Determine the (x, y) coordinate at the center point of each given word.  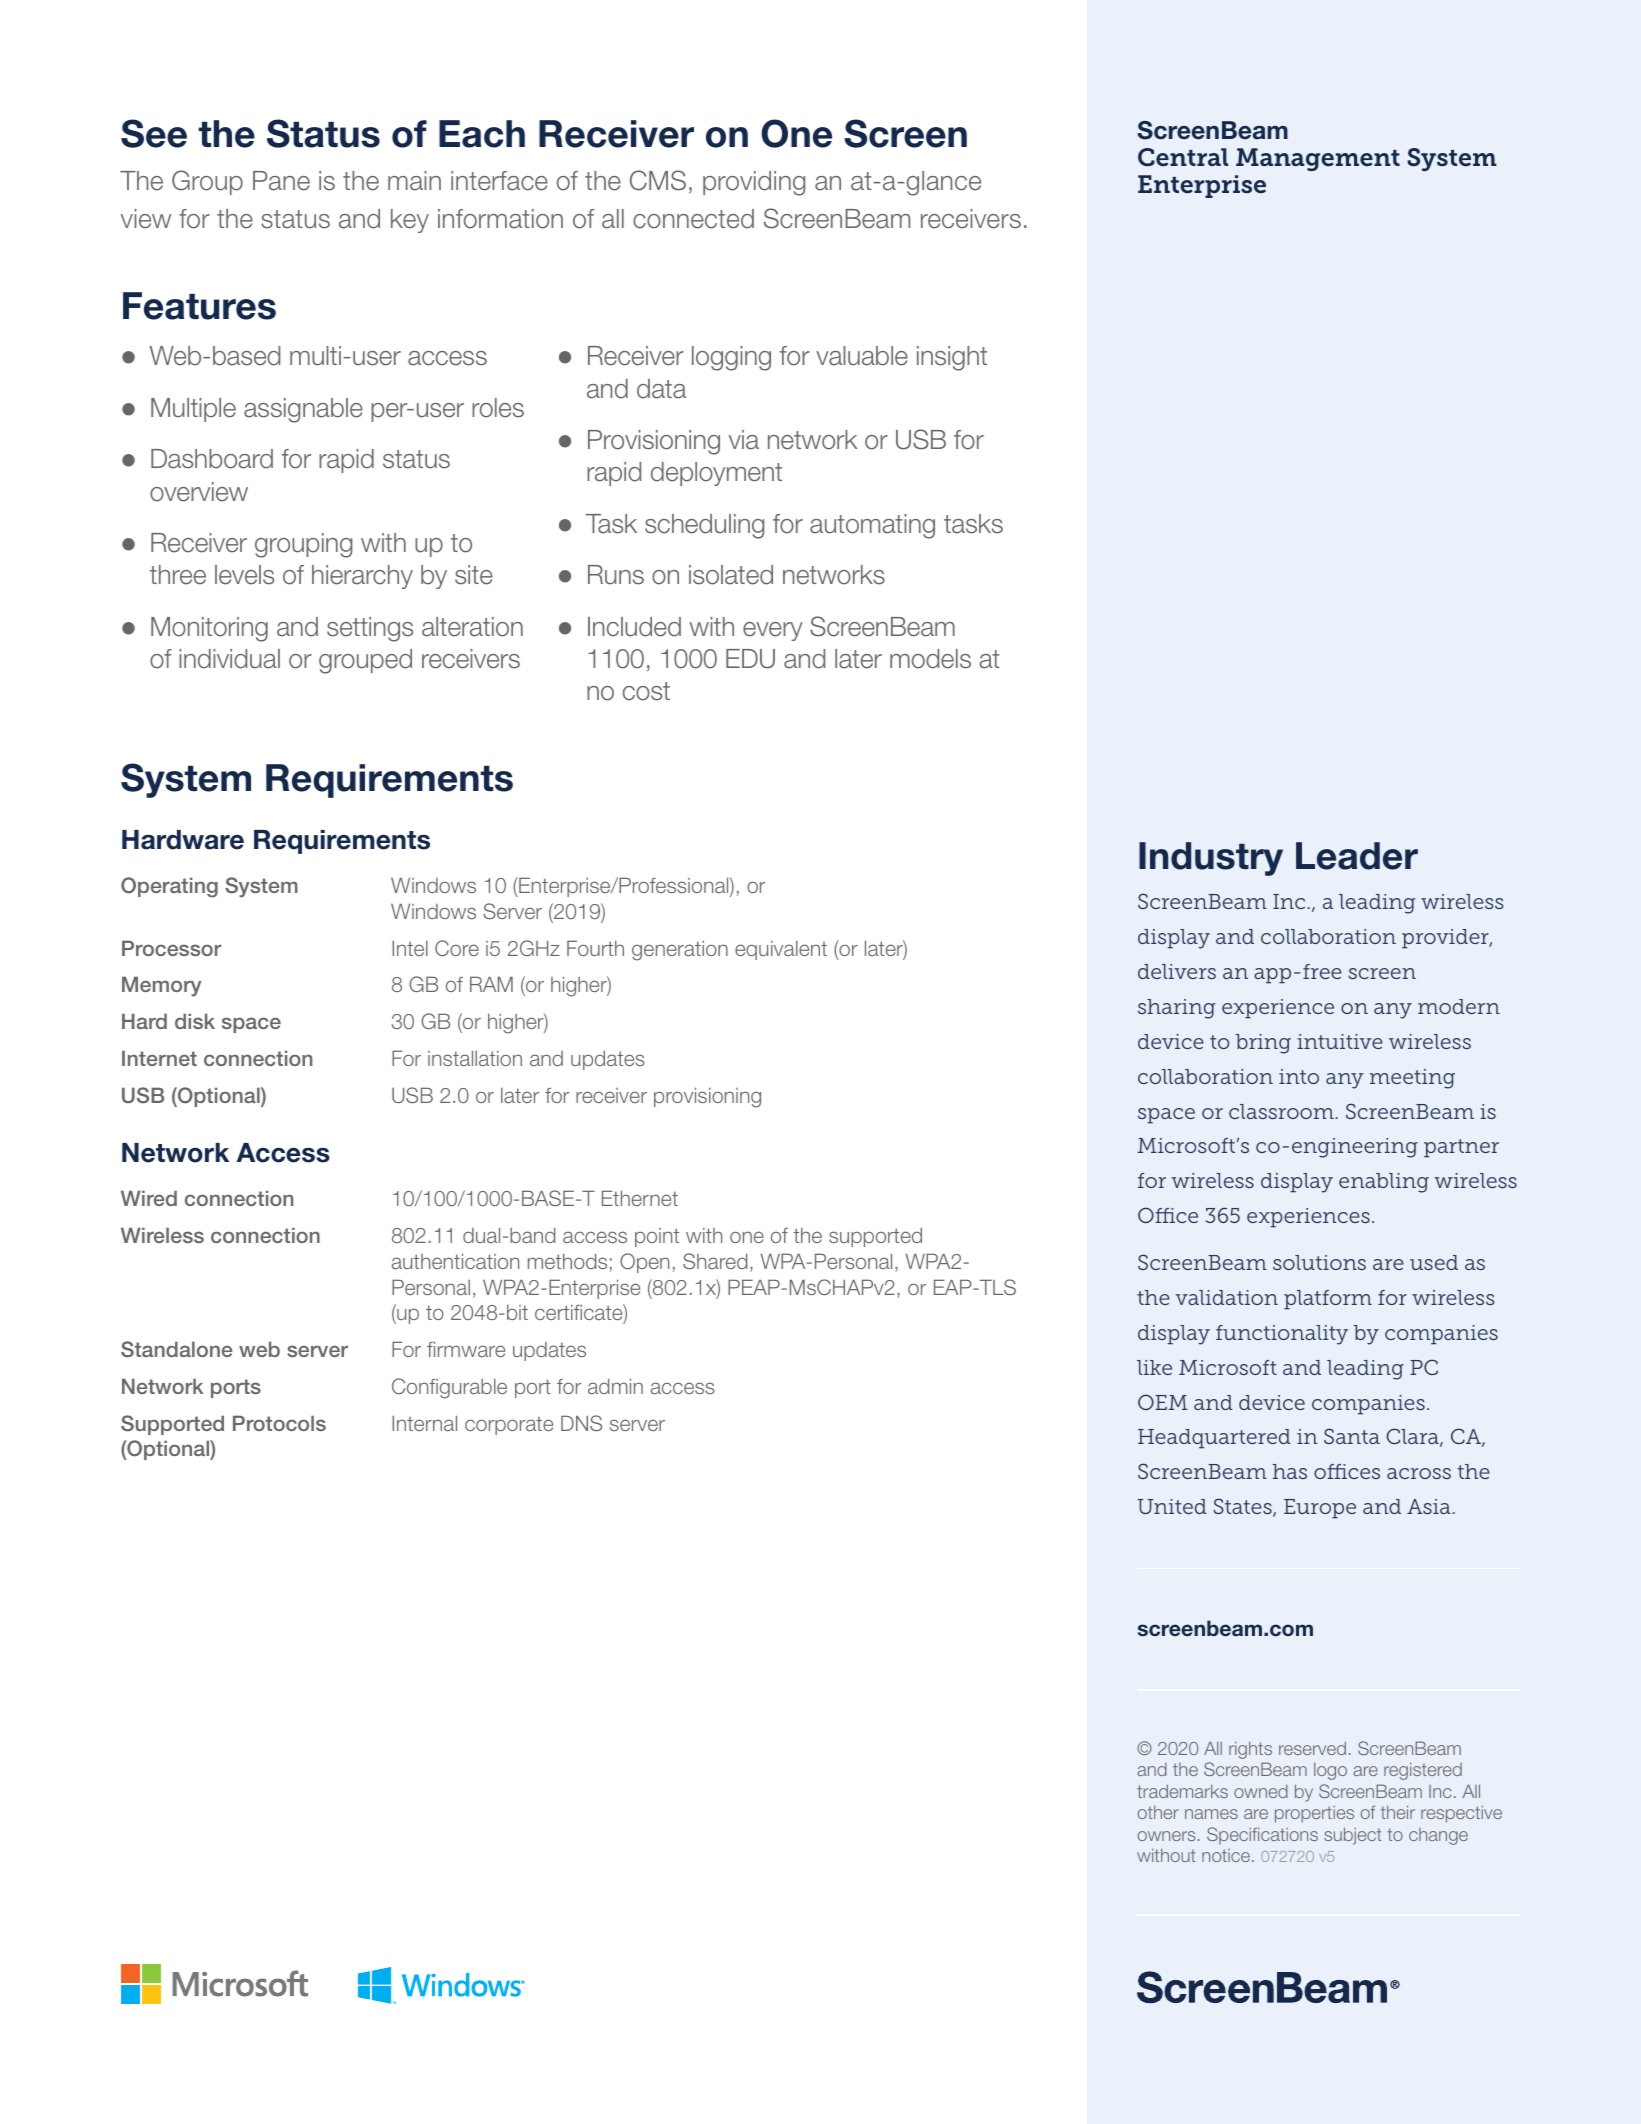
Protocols (279, 1423)
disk (195, 1021)
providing (754, 183)
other (1158, 1812)
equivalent (781, 950)
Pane (281, 181)
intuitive (1340, 1041)
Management (1318, 159)
